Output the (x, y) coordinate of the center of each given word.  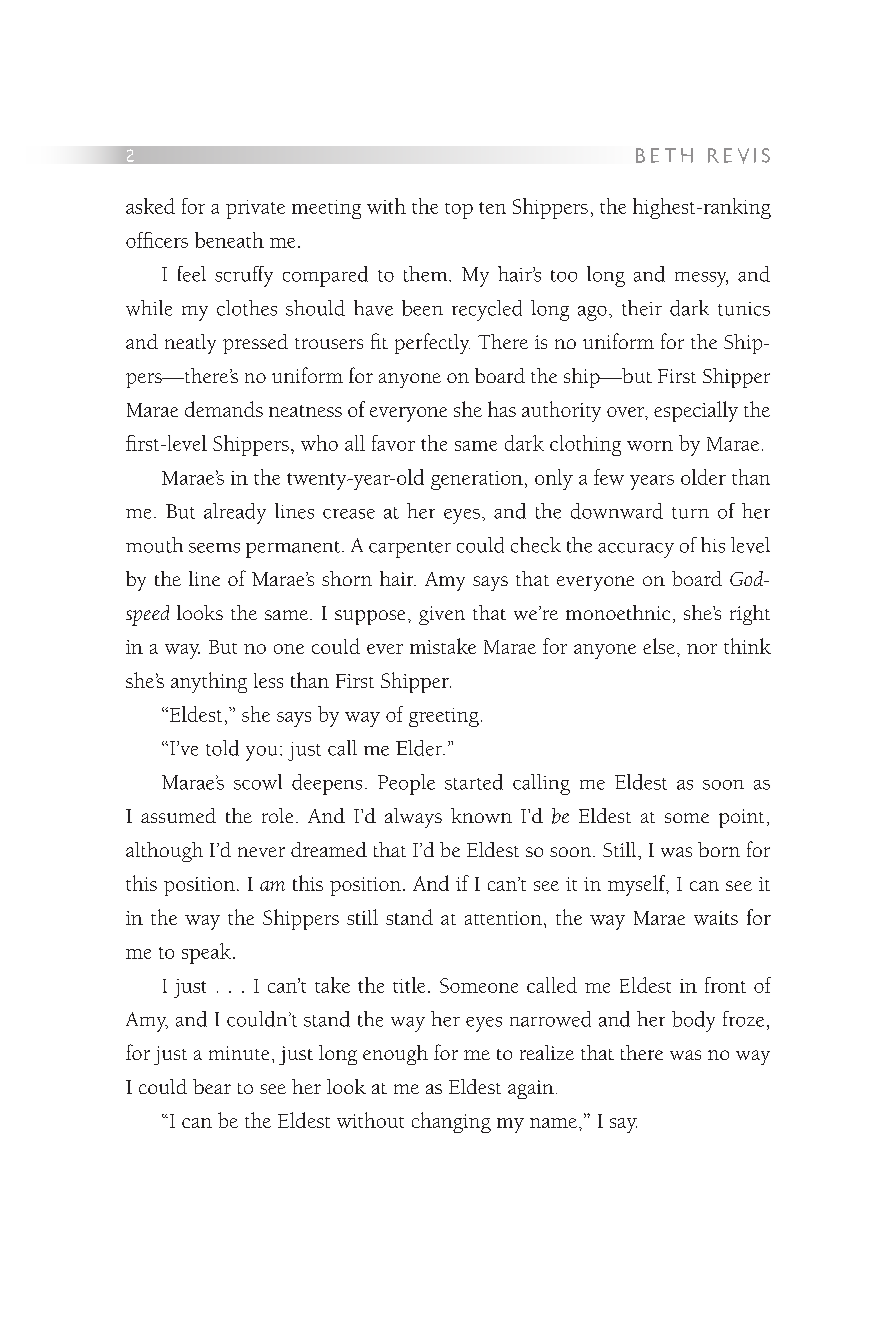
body (693, 1021)
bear (212, 1086)
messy (701, 279)
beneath (229, 240)
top (459, 211)
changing (451, 1122)
